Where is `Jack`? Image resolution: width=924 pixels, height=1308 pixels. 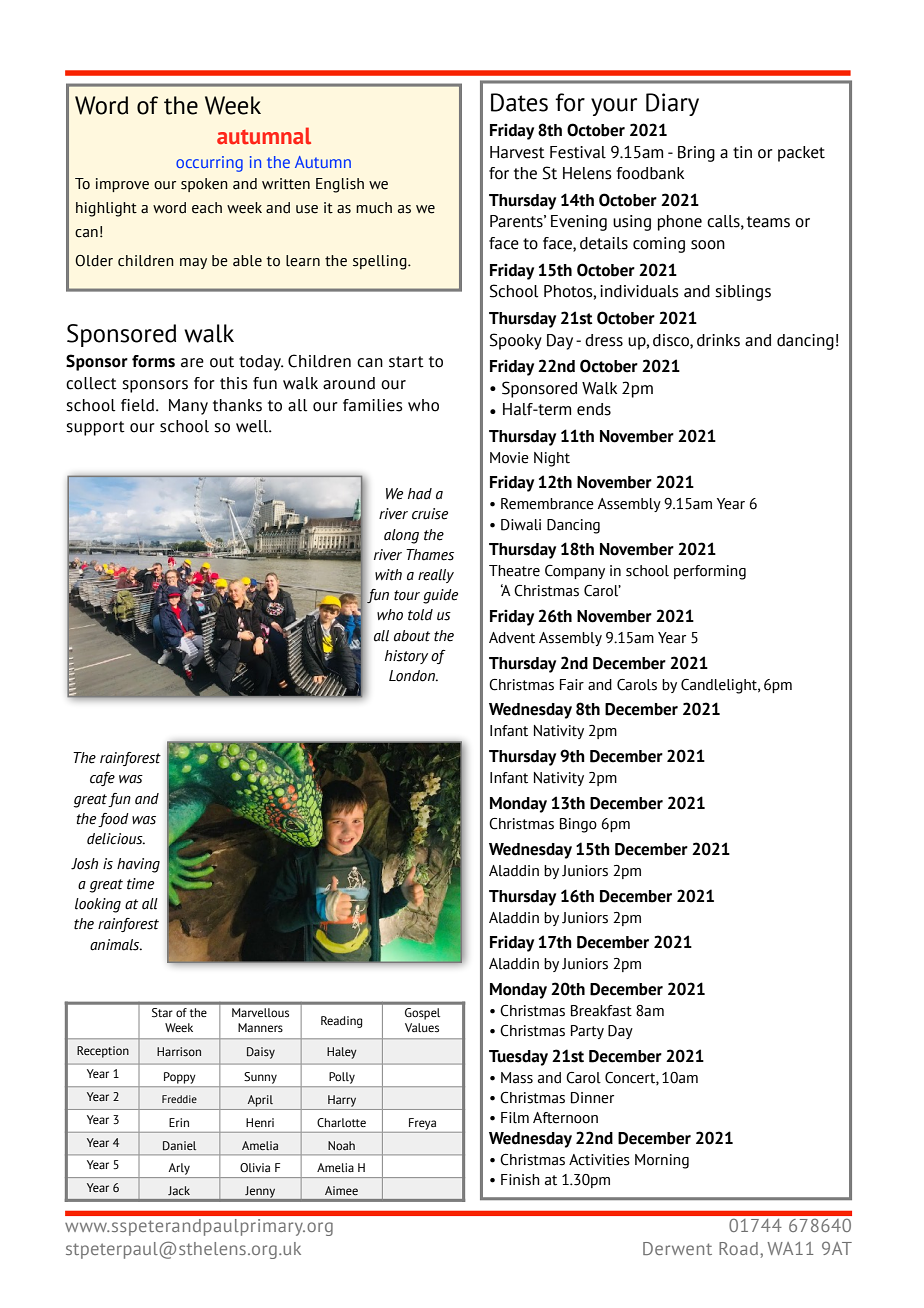 Jack is located at coordinates (179, 1190).
